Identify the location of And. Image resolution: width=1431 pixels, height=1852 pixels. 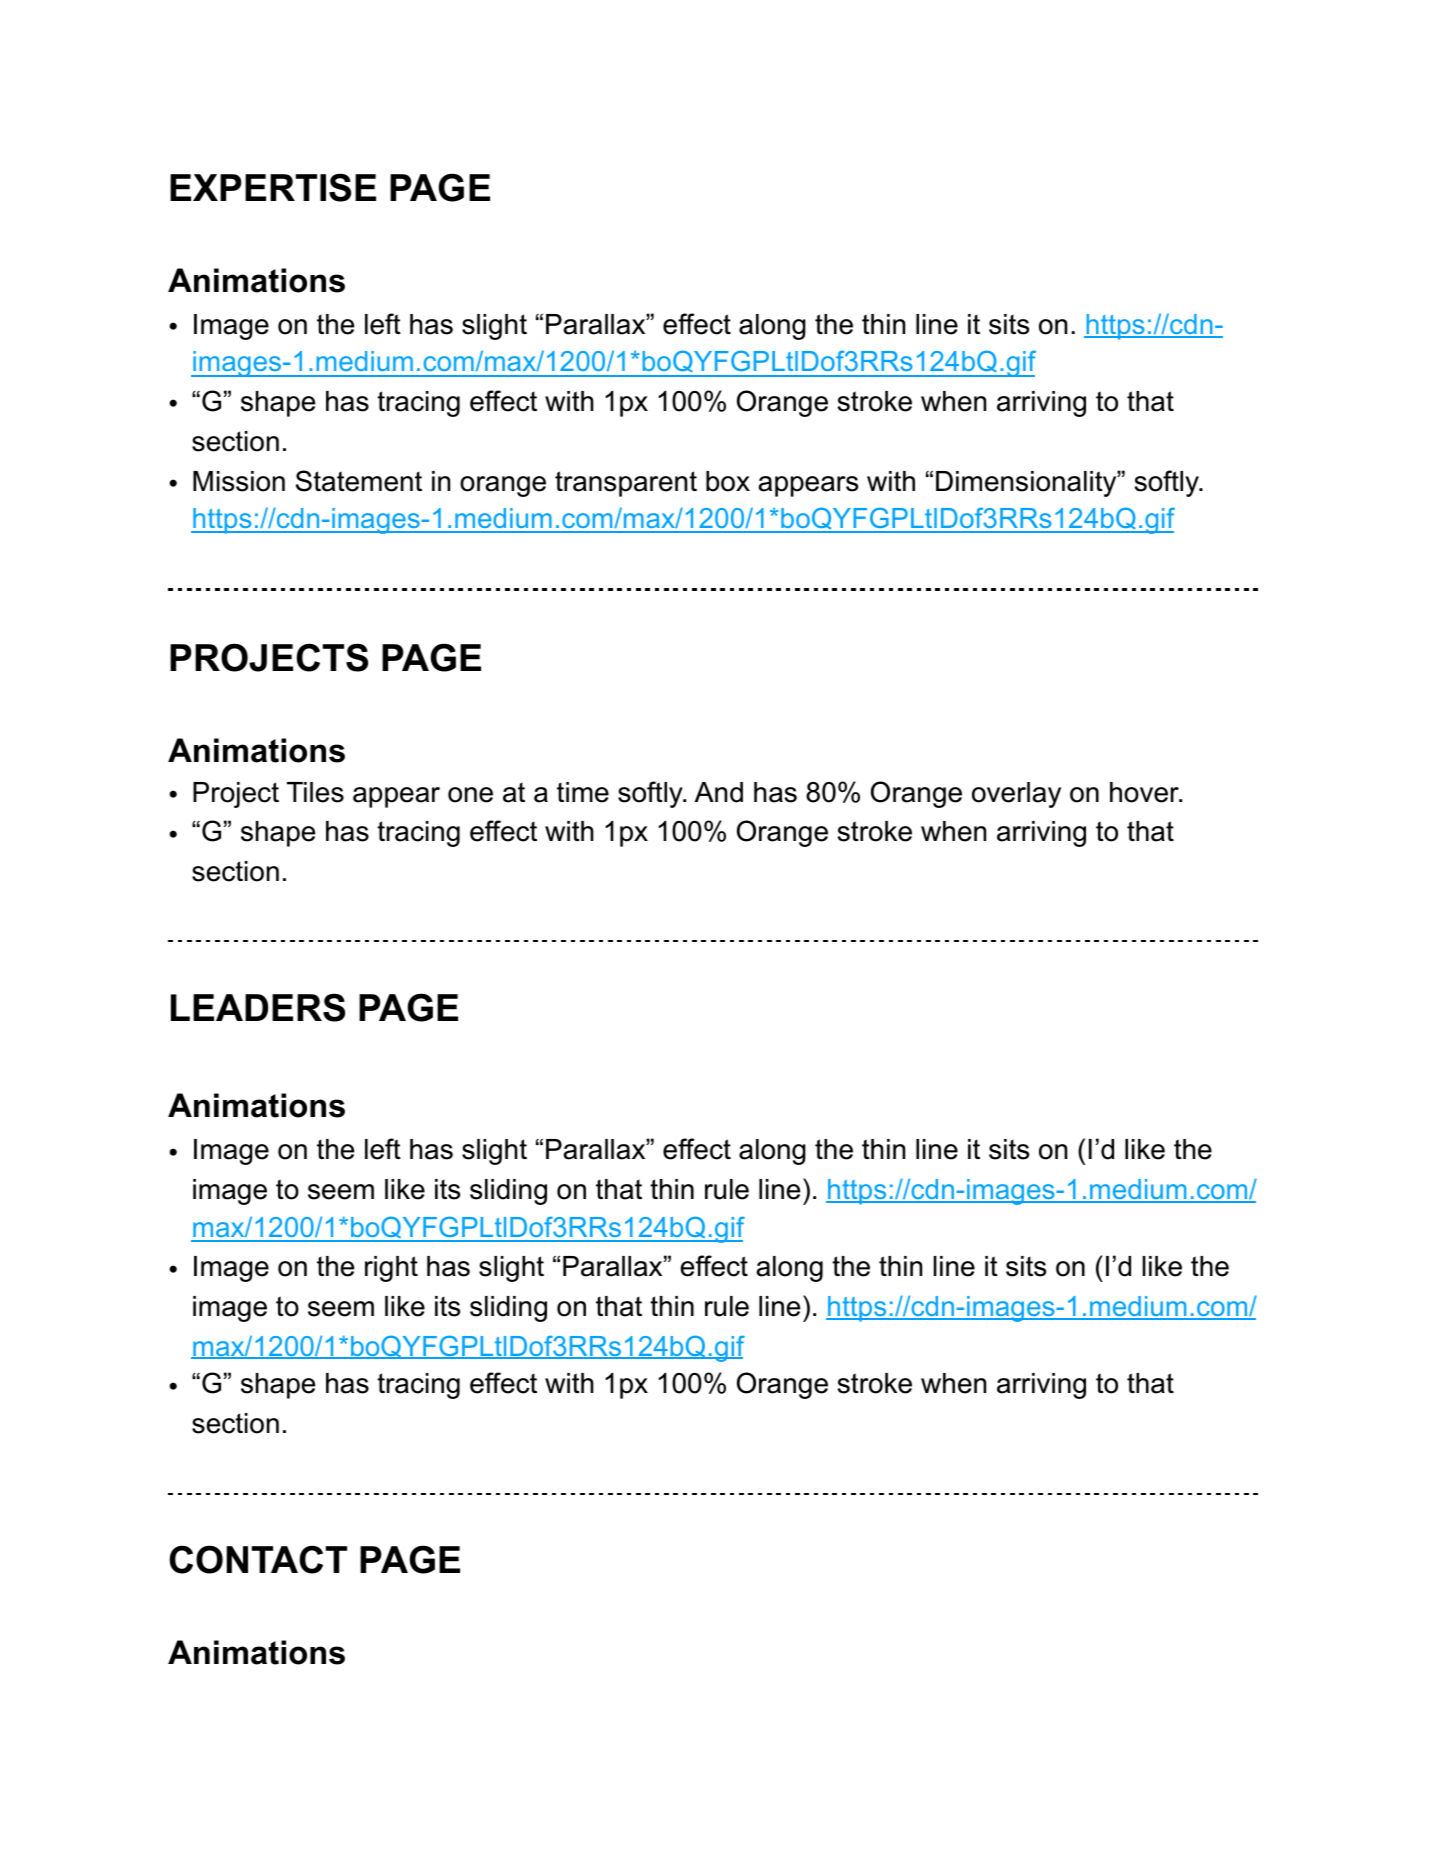
(719, 792).
